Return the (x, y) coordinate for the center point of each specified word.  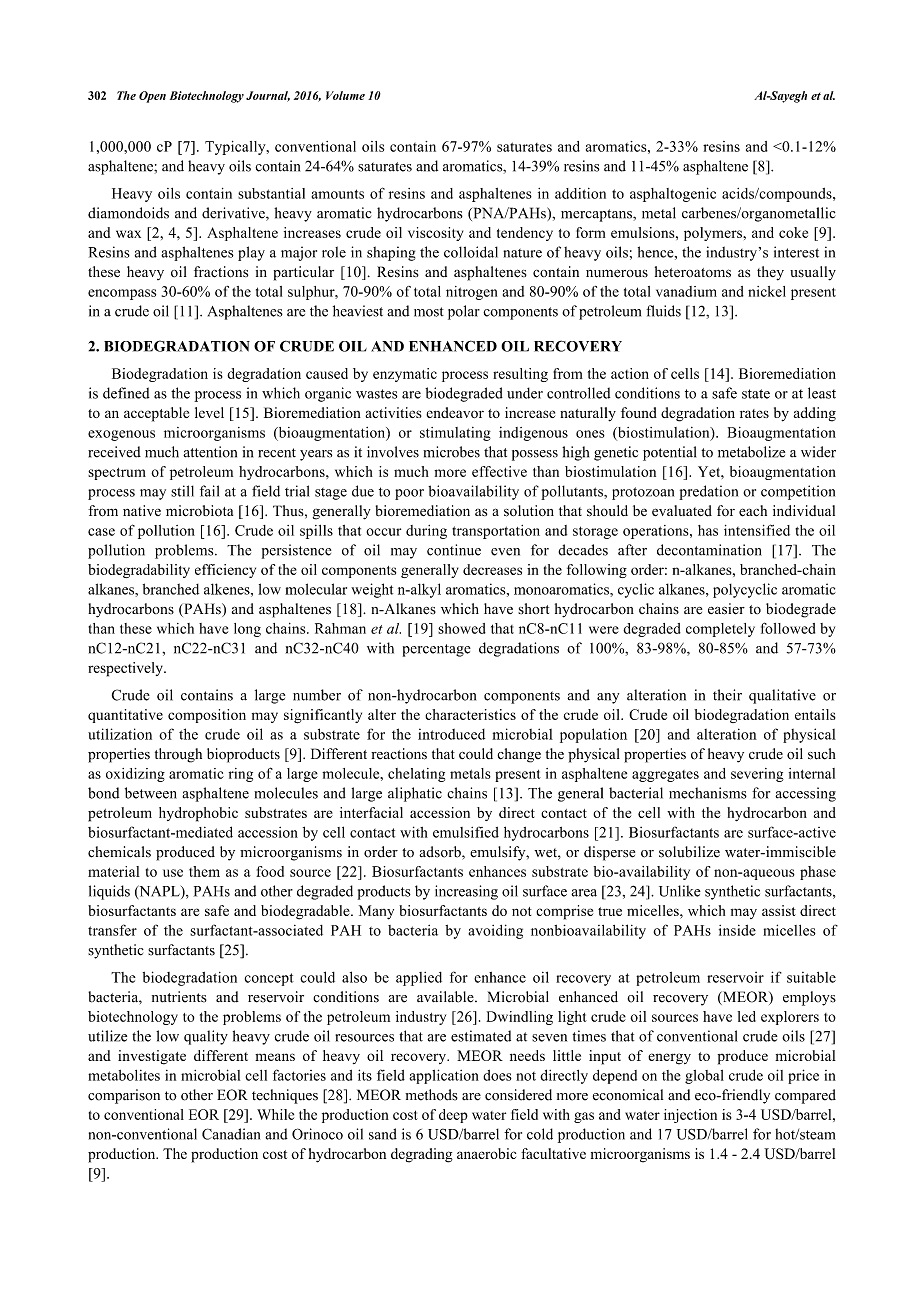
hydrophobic (198, 814)
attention (210, 452)
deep (453, 1116)
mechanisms (708, 793)
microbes (451, 452)
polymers (714, 234)
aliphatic (415, 794)
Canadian (231, 1134)
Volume (345, 95)
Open (152, 97)
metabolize (751, 452)
